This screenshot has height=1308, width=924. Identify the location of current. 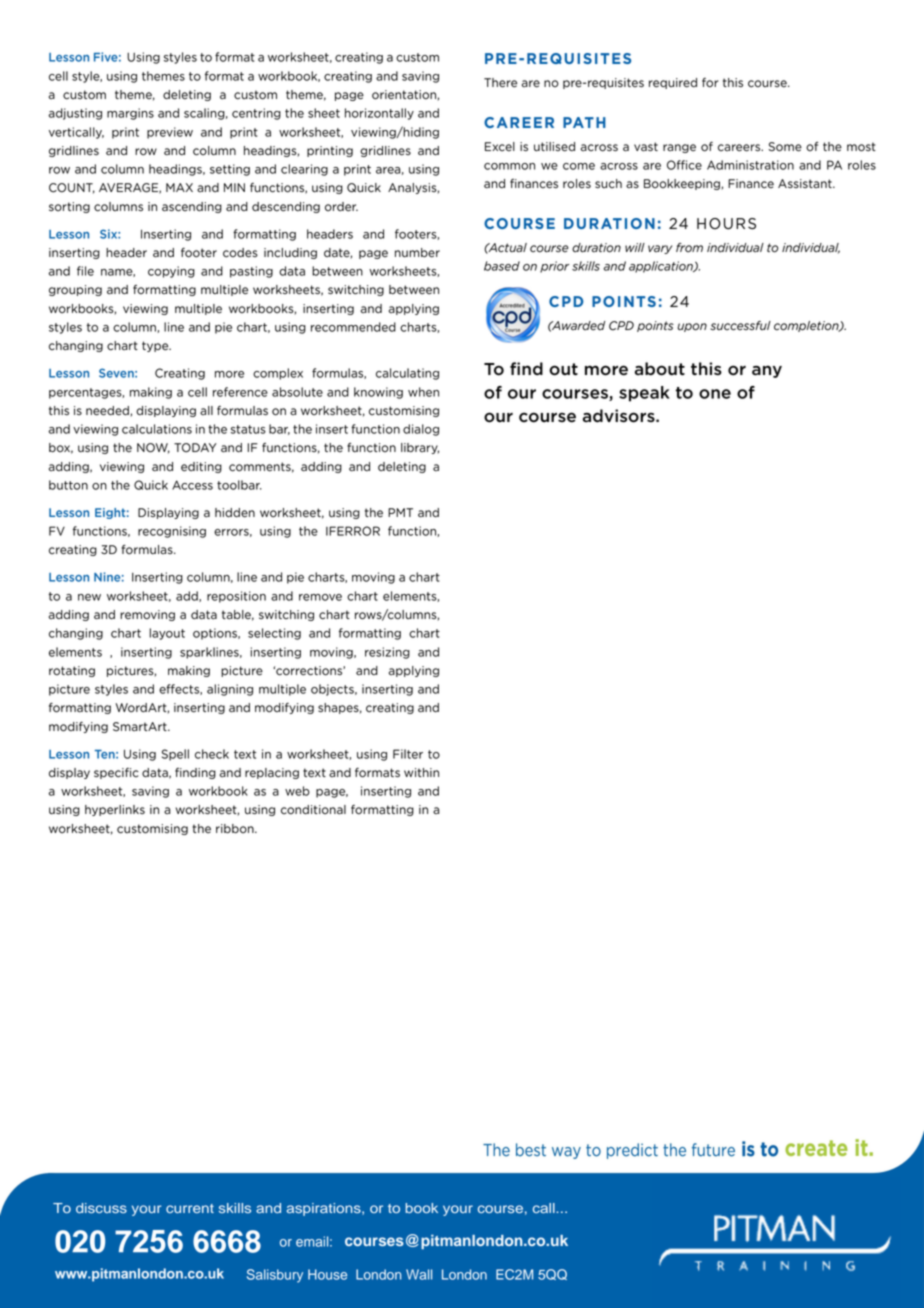
(190, 1208).
